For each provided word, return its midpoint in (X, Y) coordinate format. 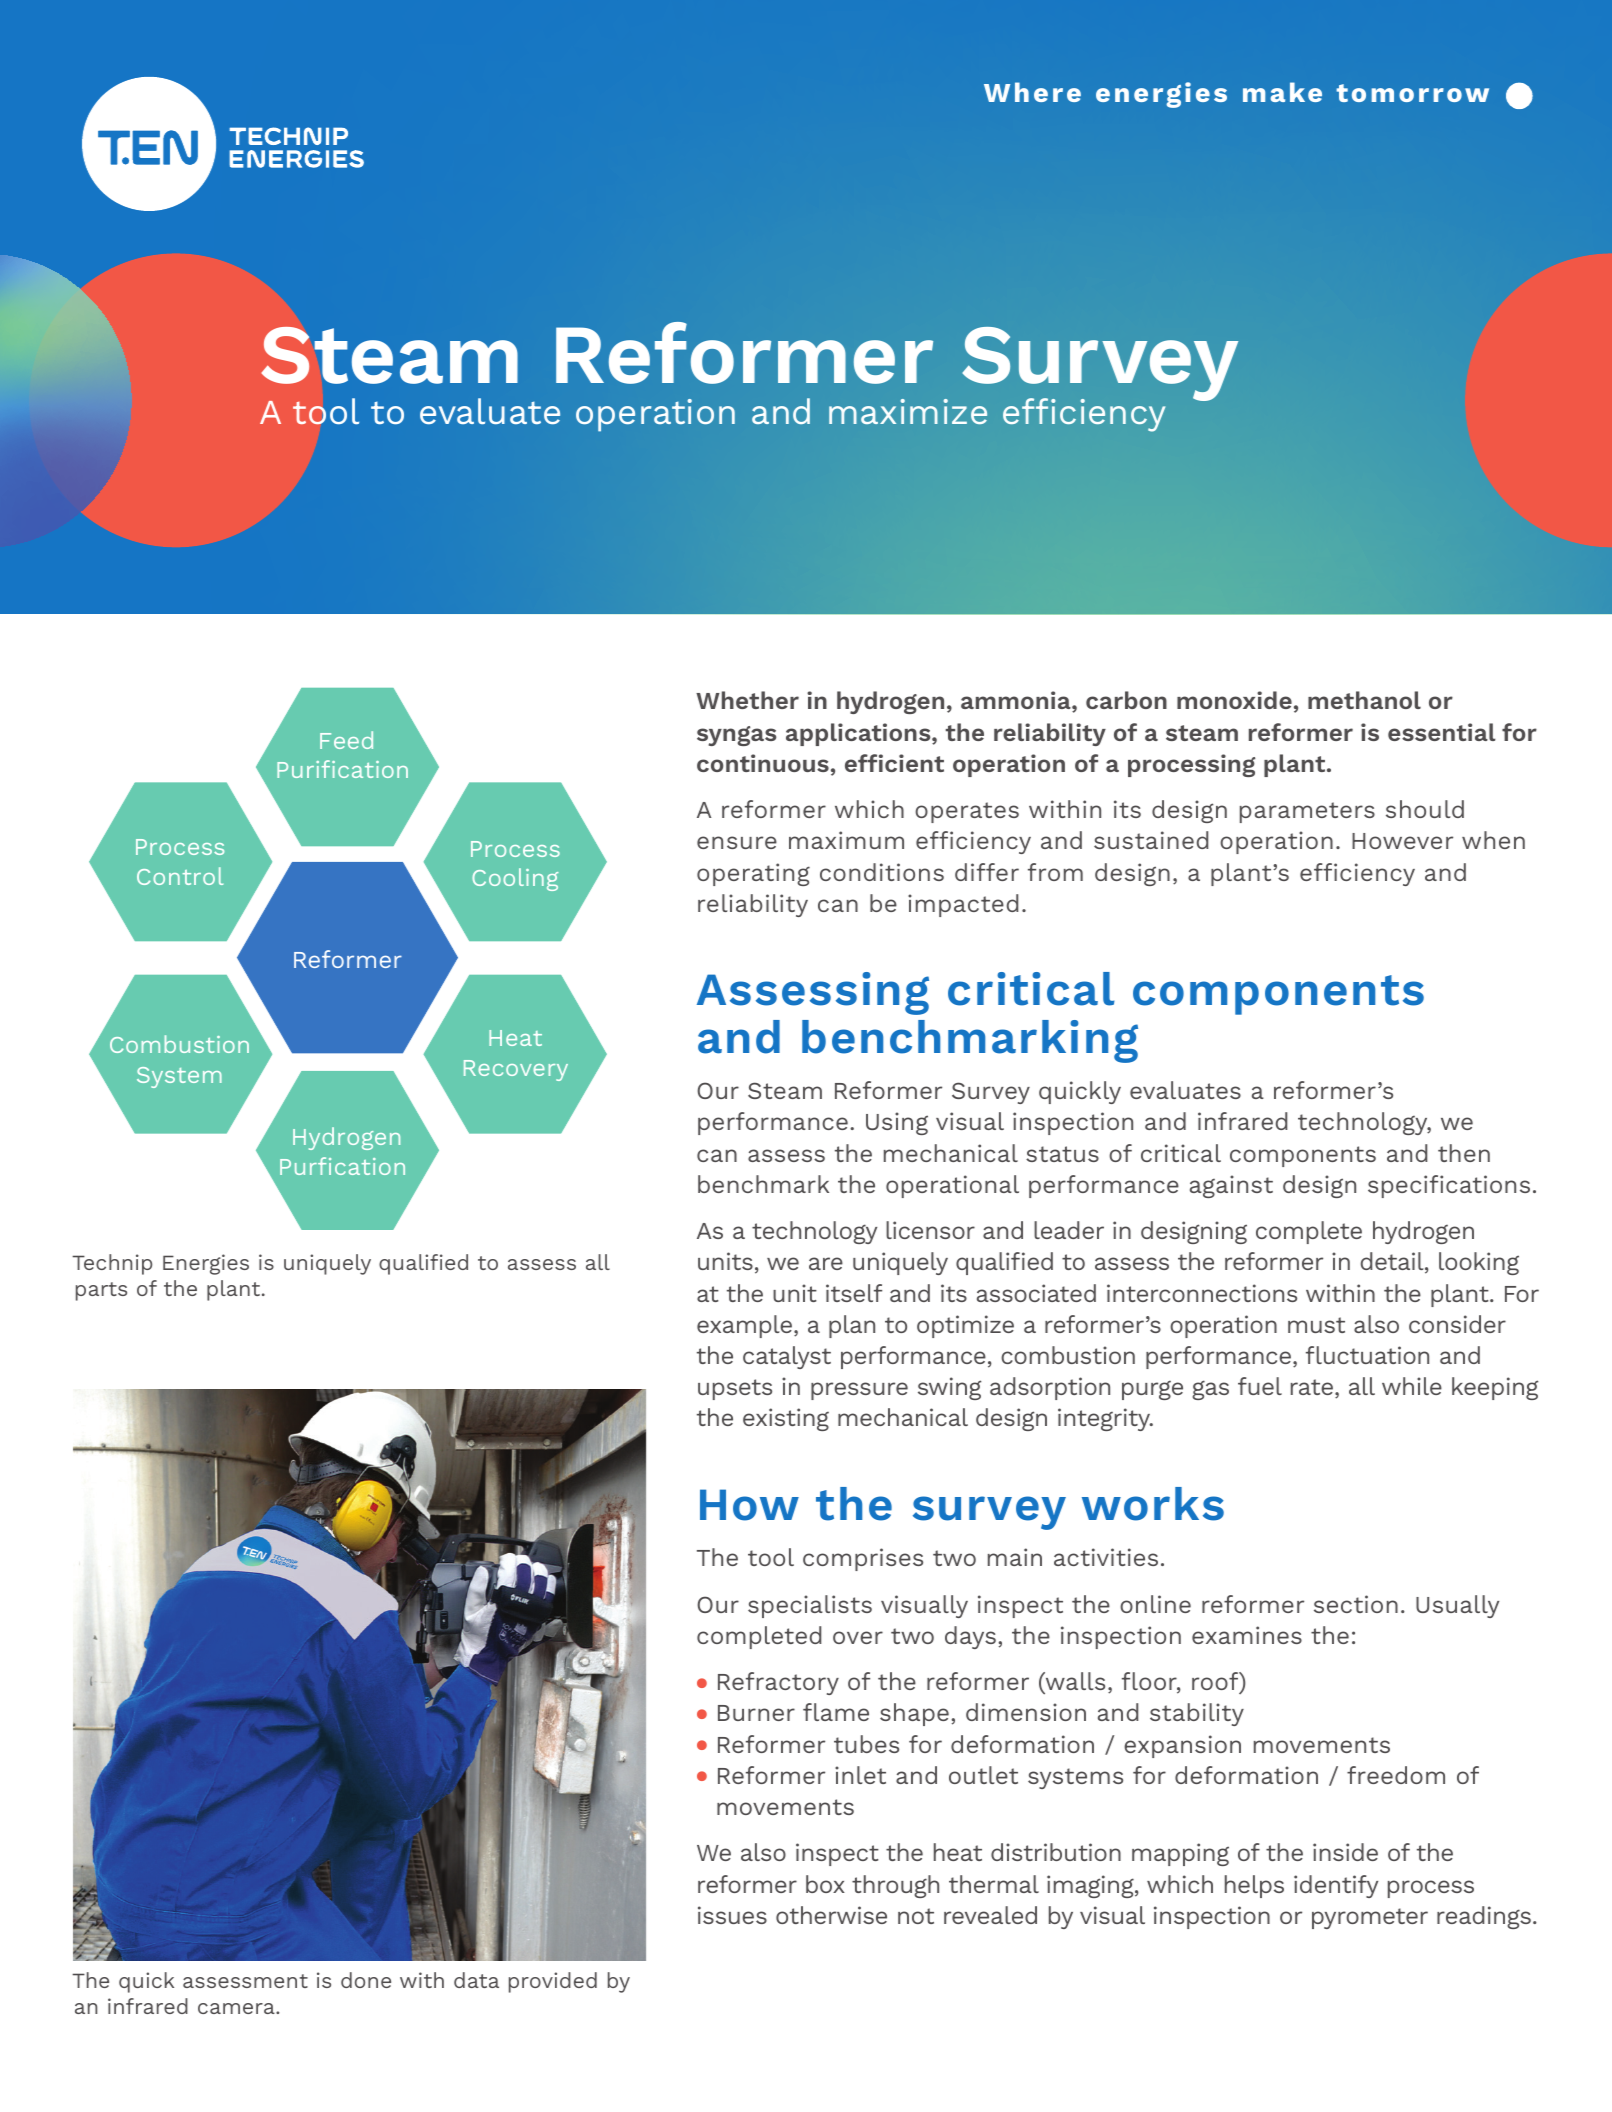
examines (1247, 1635)
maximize (908, 411)
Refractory (778, 1683)
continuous (763, 763)
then (1464, 1153)
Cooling (515, 879)
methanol (1364, 700)
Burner (756, 1713)
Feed (346, 740)
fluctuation (1367, 1355)
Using (897, 1123)
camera (237, 2008)
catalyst (787, 1357)
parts (101, 1291)
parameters (1307, 812)
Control (180, 876)
